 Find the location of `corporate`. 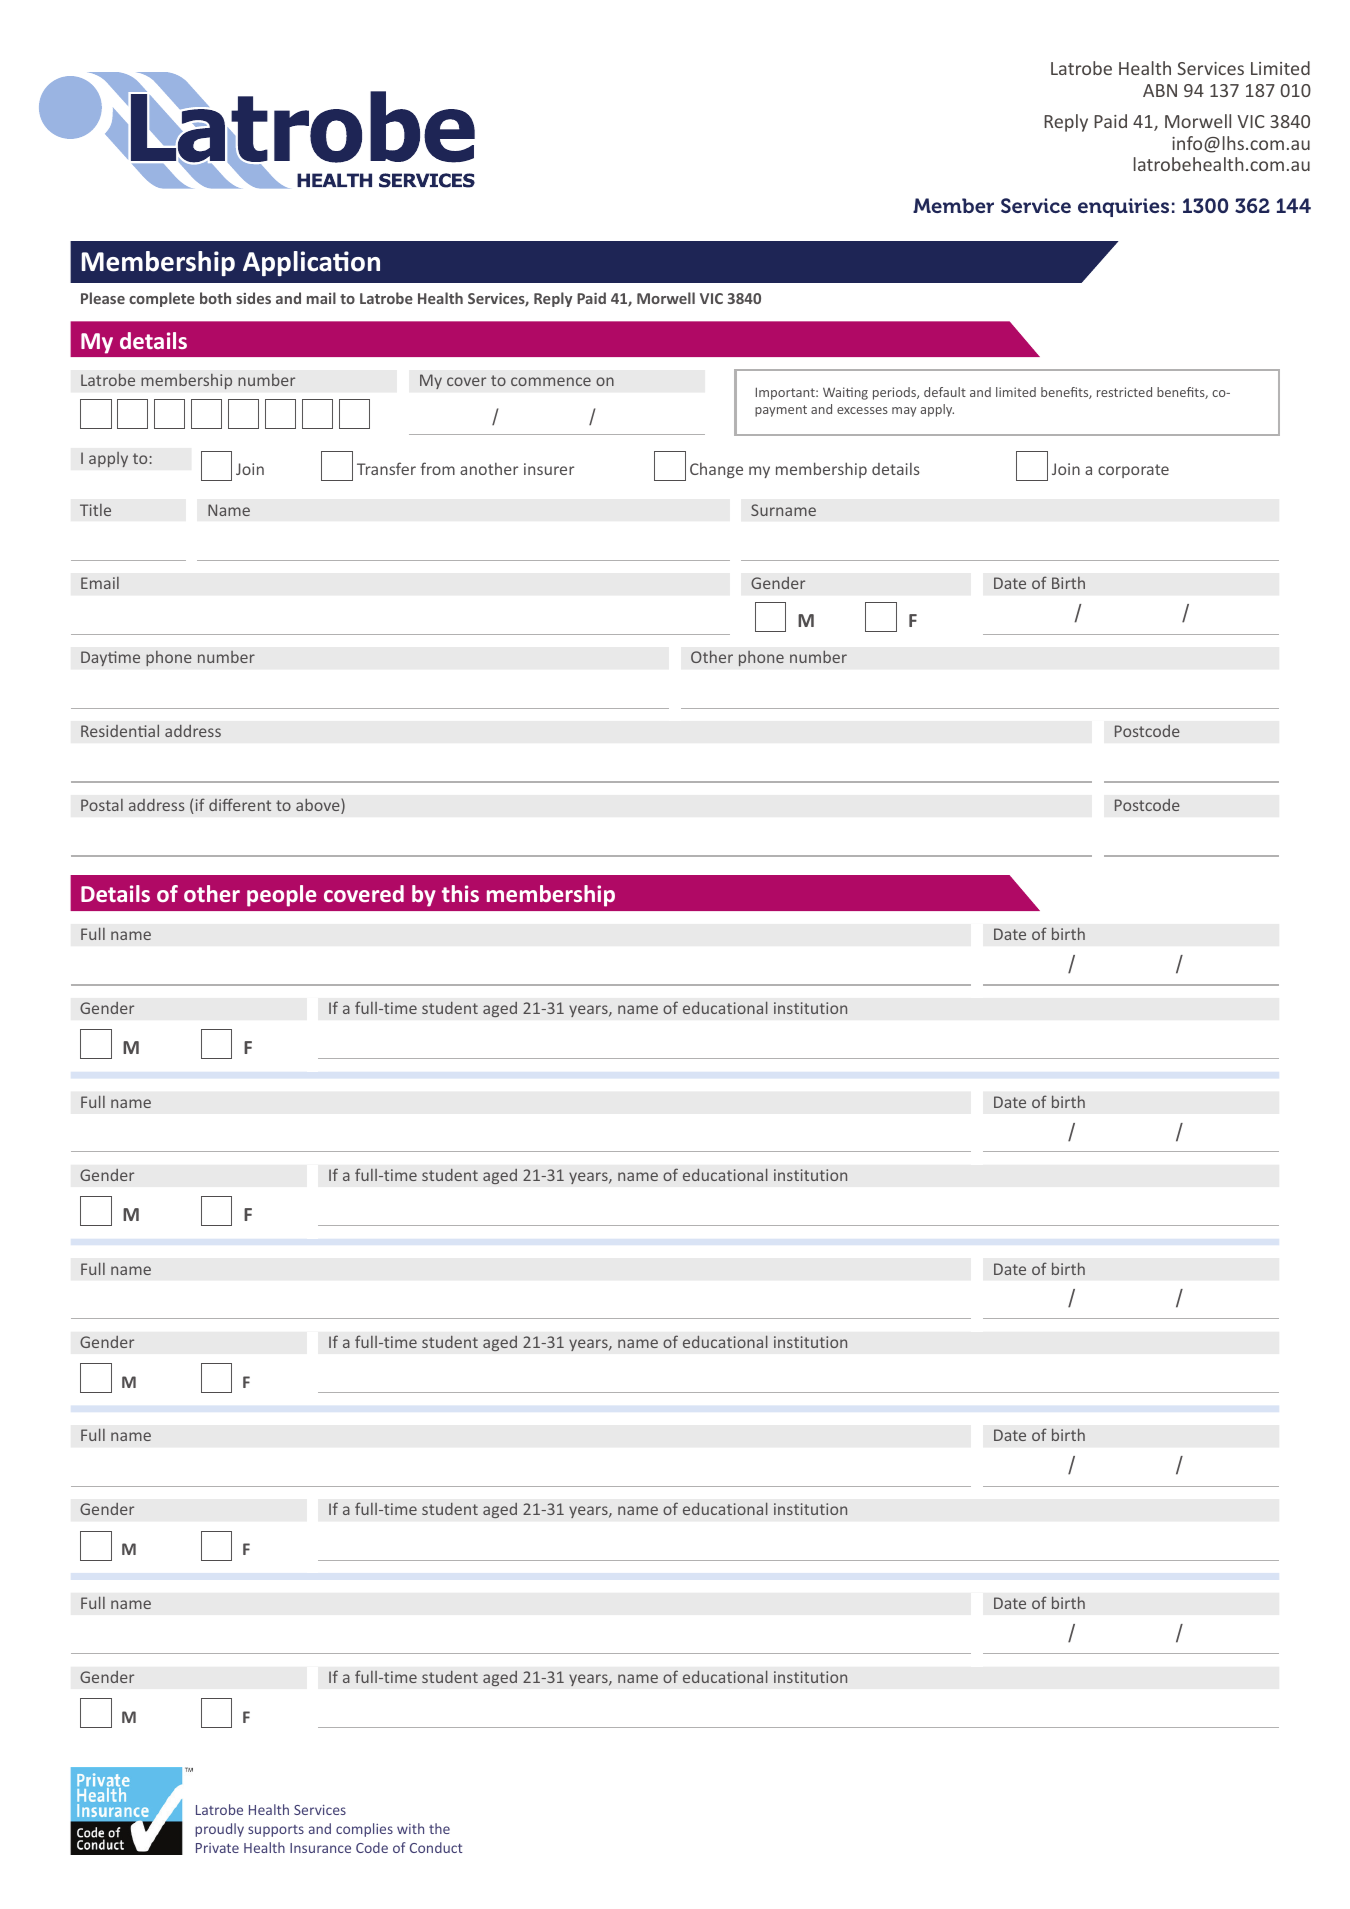

corporate is located at coordinates (1133, 471).
